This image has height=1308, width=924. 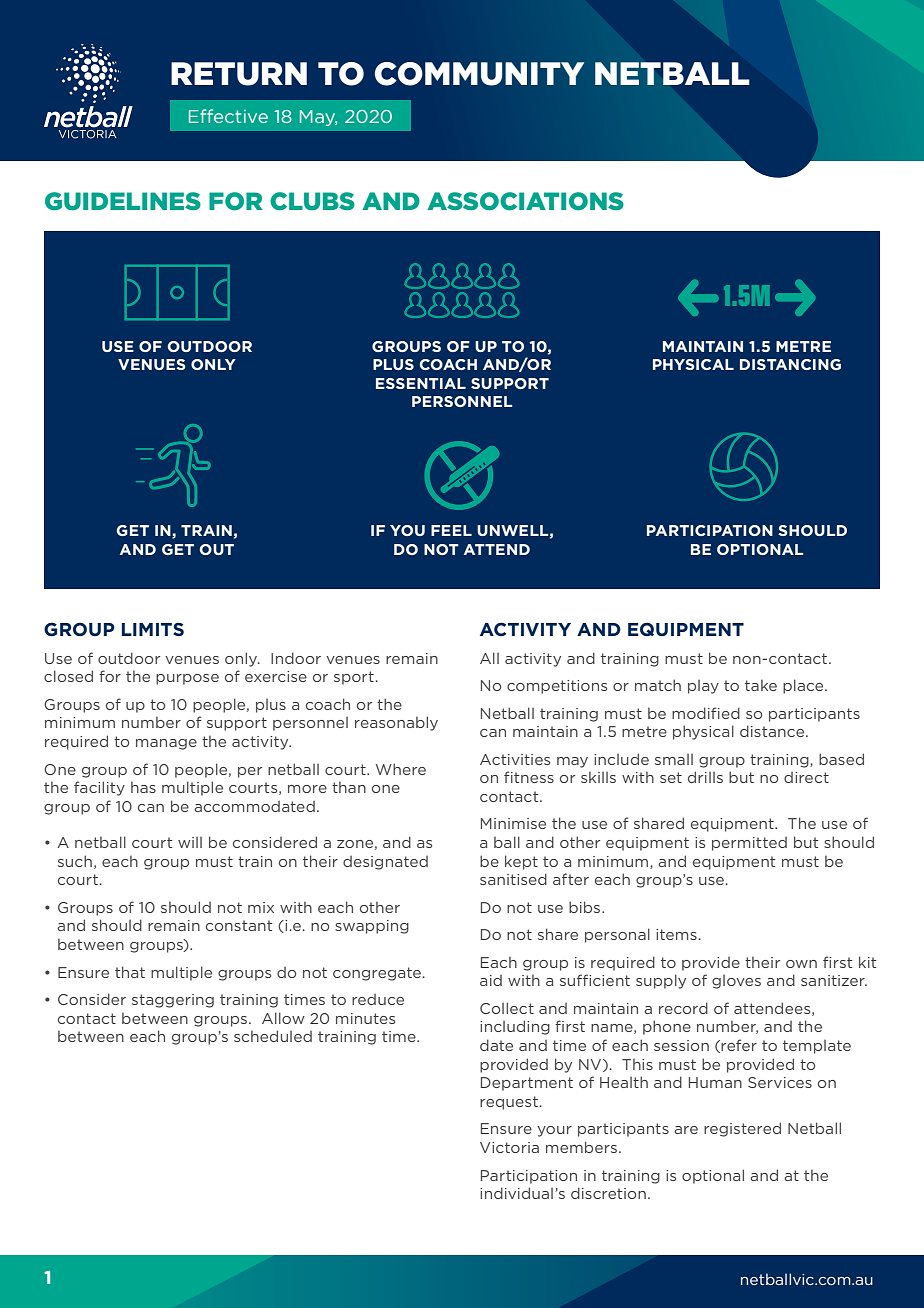 What do you see at coordinates (509, 1147) in the image?
I see `Victoria` at bounding box center [509, 1147].
